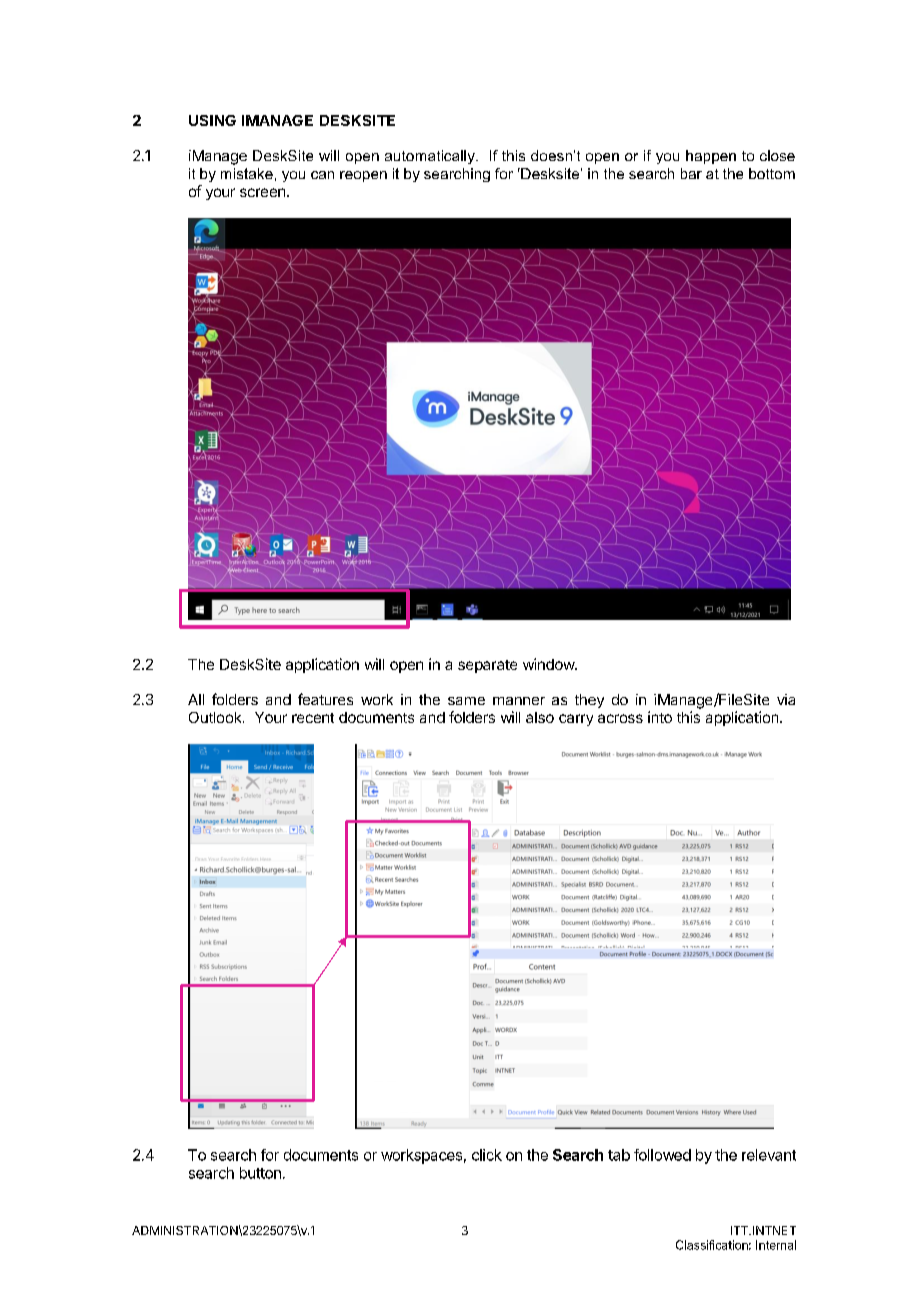 The width and height of the page is (924, 1308). Describe the element at coordinates (313, 718) in the page. I see `recent` at that location.
